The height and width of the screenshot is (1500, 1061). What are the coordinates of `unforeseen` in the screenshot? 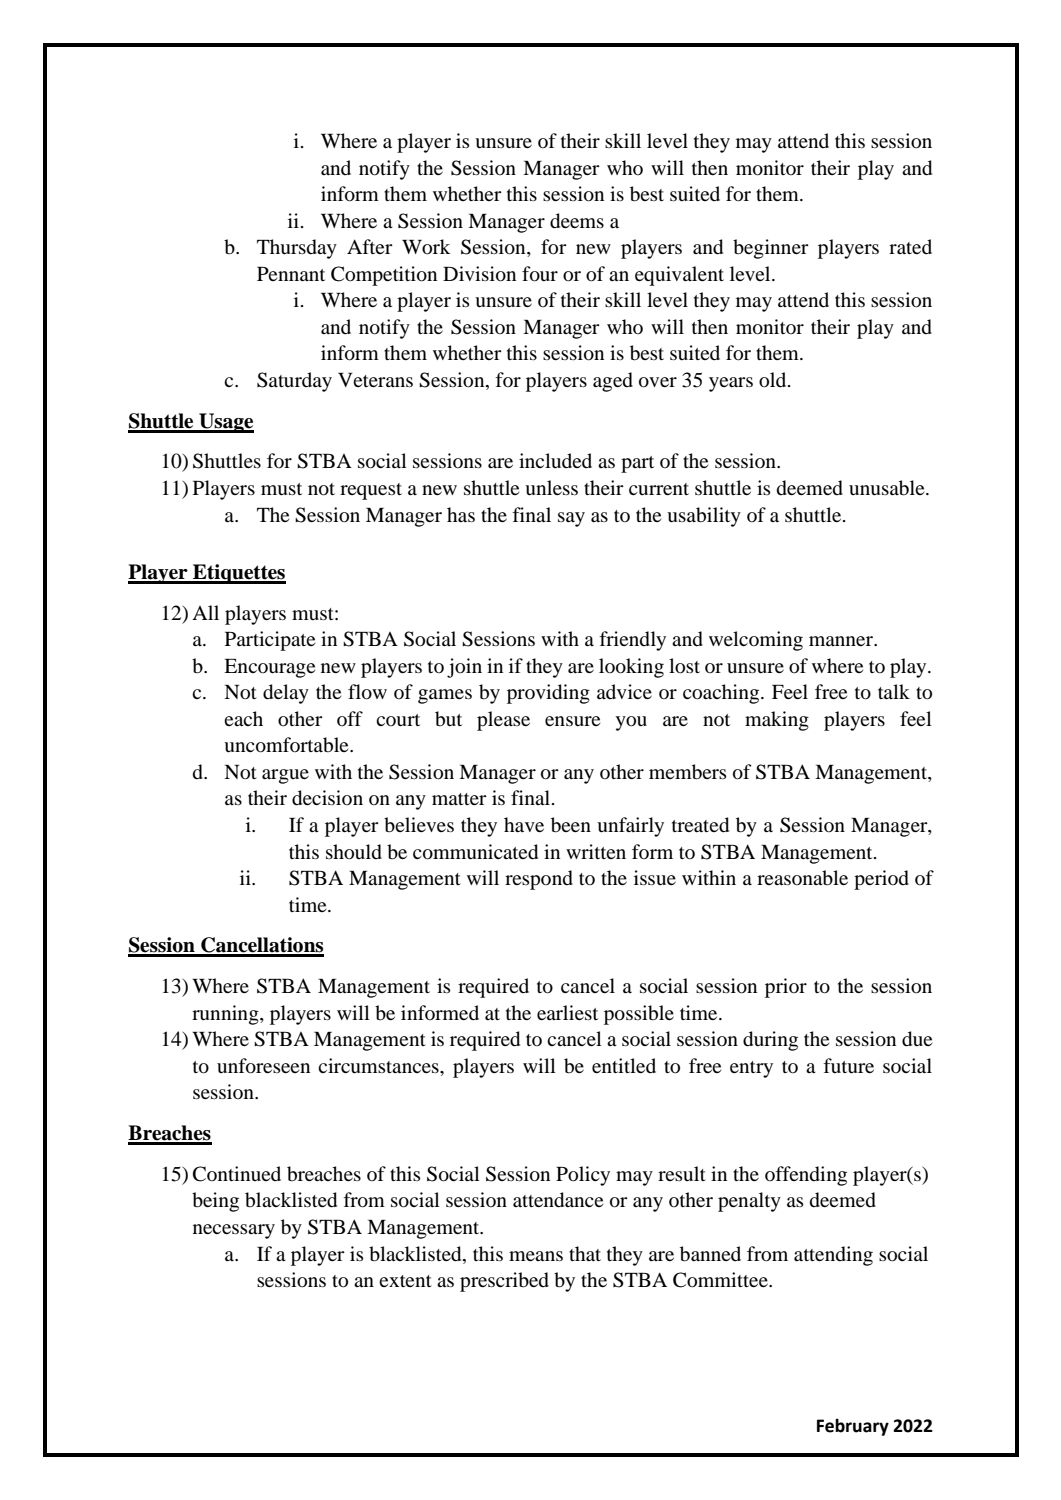 It's located at (263, 1066).
